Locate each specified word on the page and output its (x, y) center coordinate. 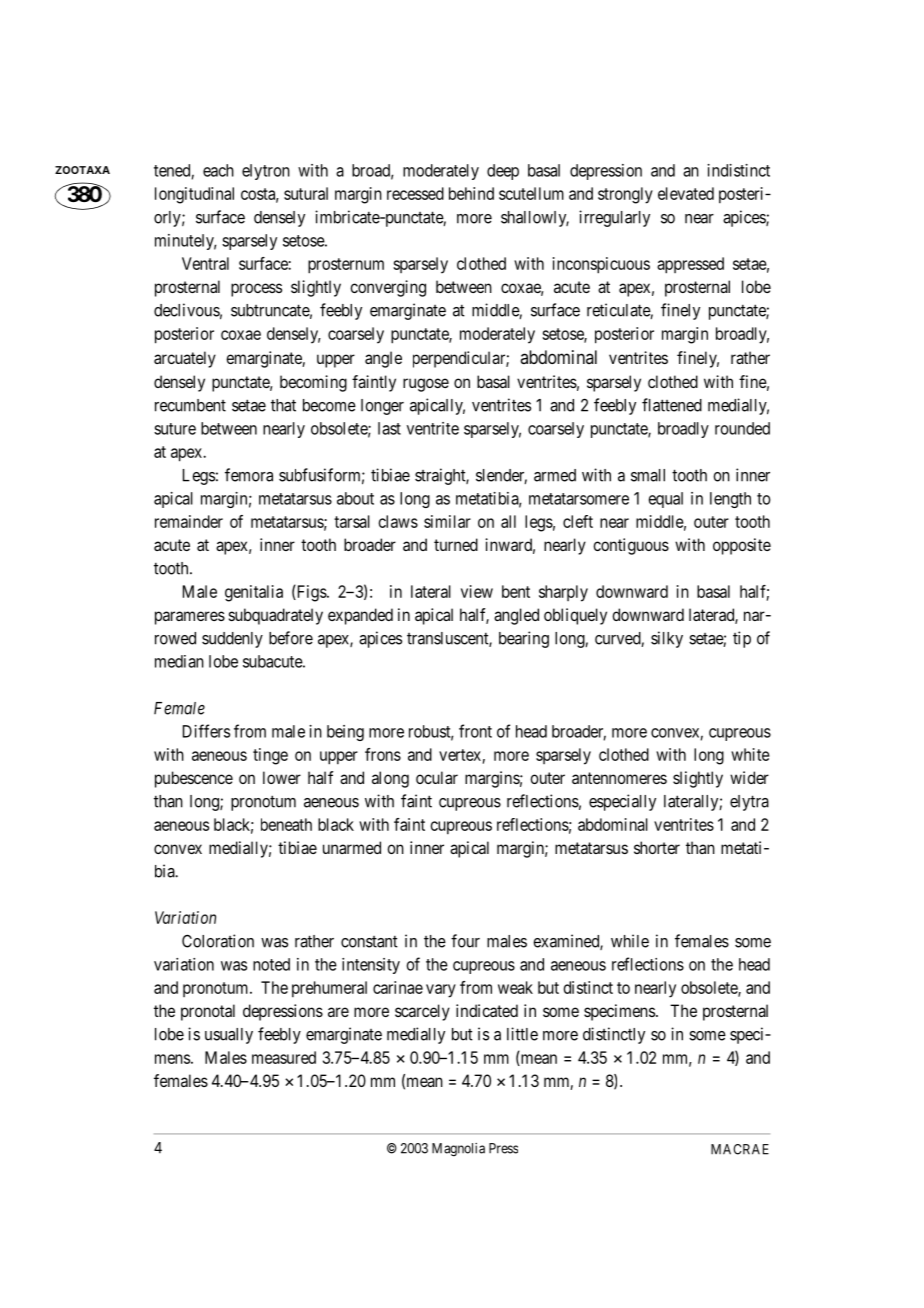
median (179, 661)
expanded (360, 616)
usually (229, 1036)
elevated (686, 193)
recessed (415, 193)
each (218, 170)
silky (667, 639)
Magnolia (458, 1150)
